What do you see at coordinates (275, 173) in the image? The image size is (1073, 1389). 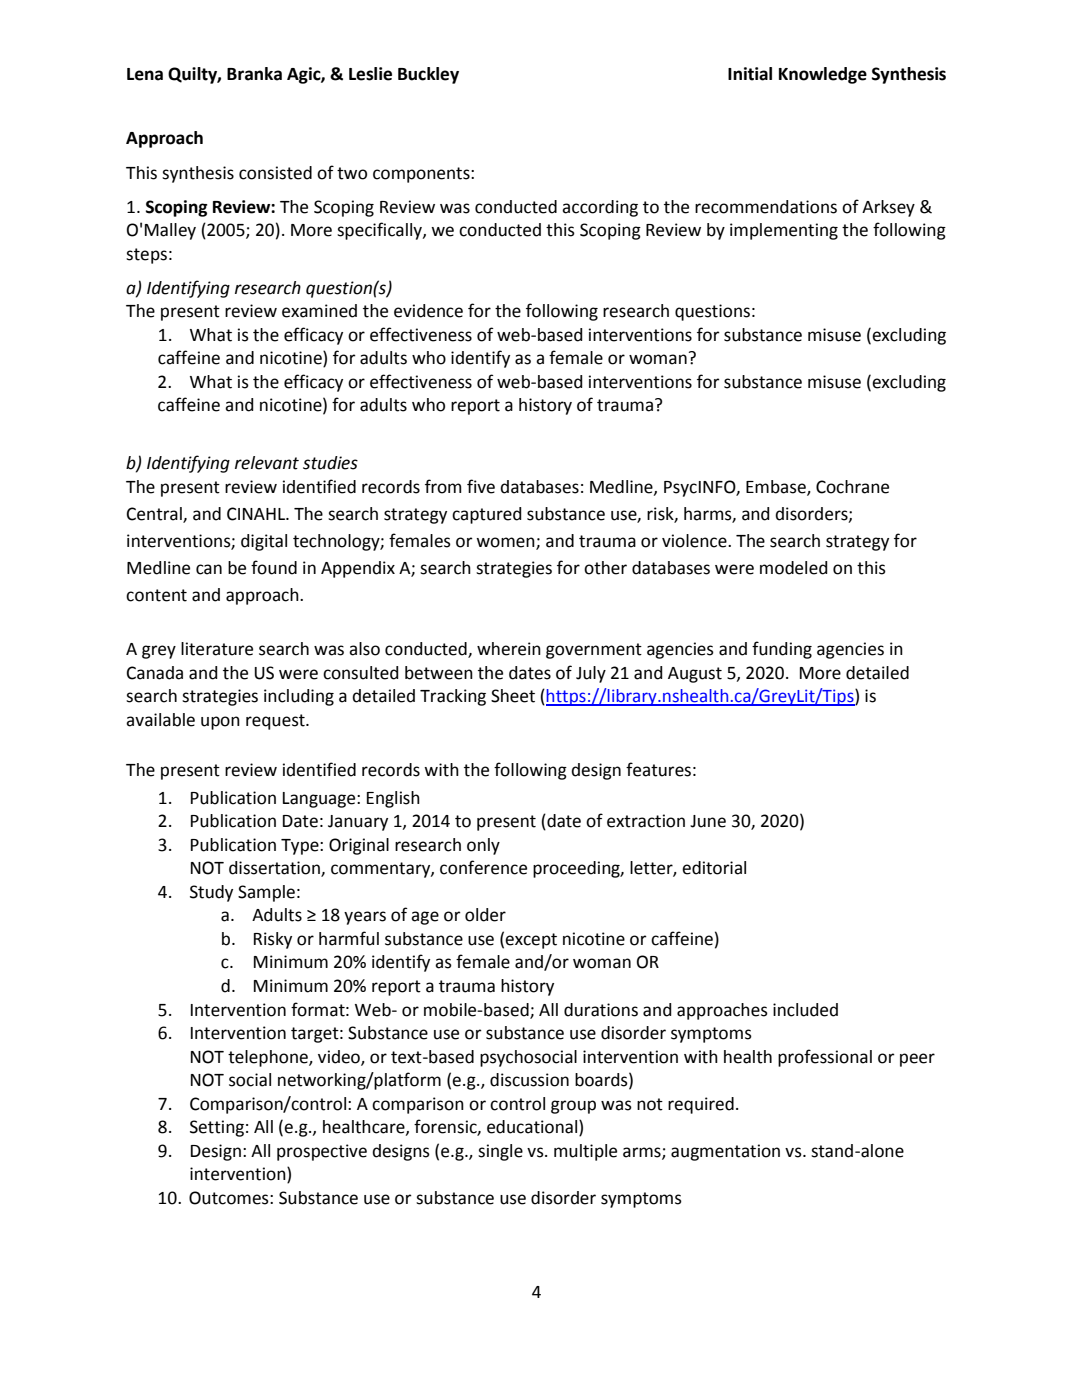 I see `consisted` at bounding box center [275, 173].
